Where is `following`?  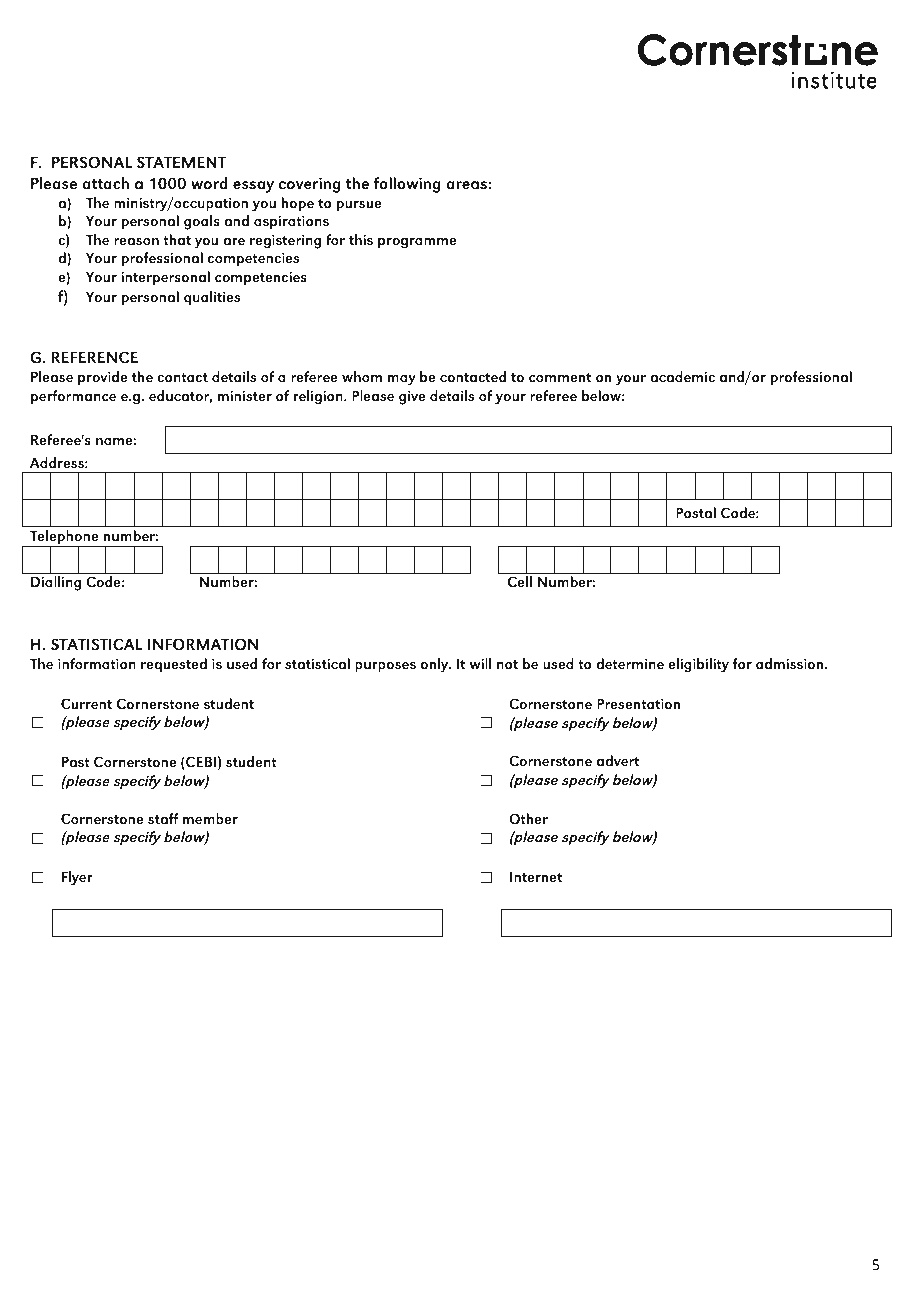 following is located at coordinates (407, 185).
